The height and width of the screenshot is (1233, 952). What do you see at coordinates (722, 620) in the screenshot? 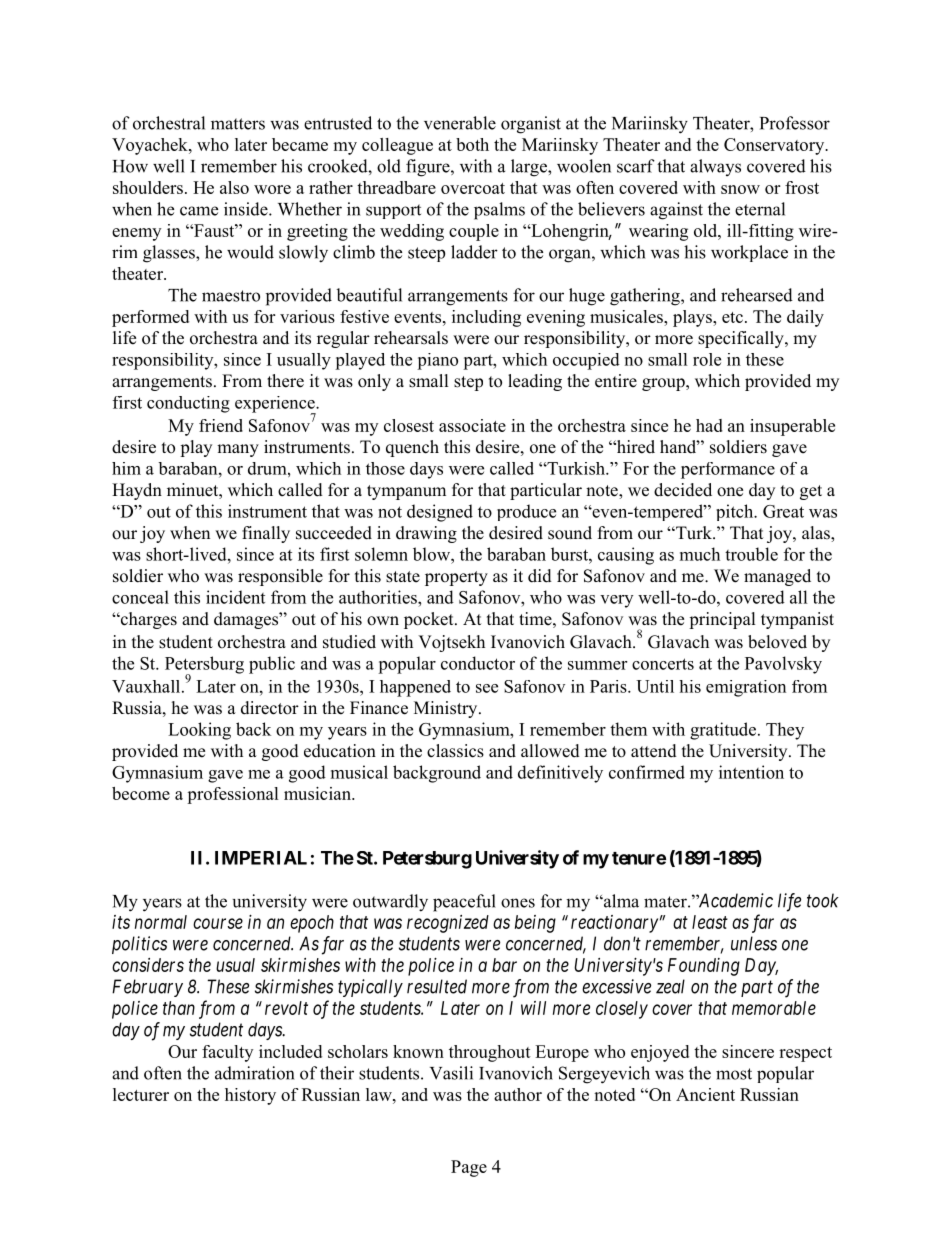
I see `principal` at bounding box center [722, 620].
